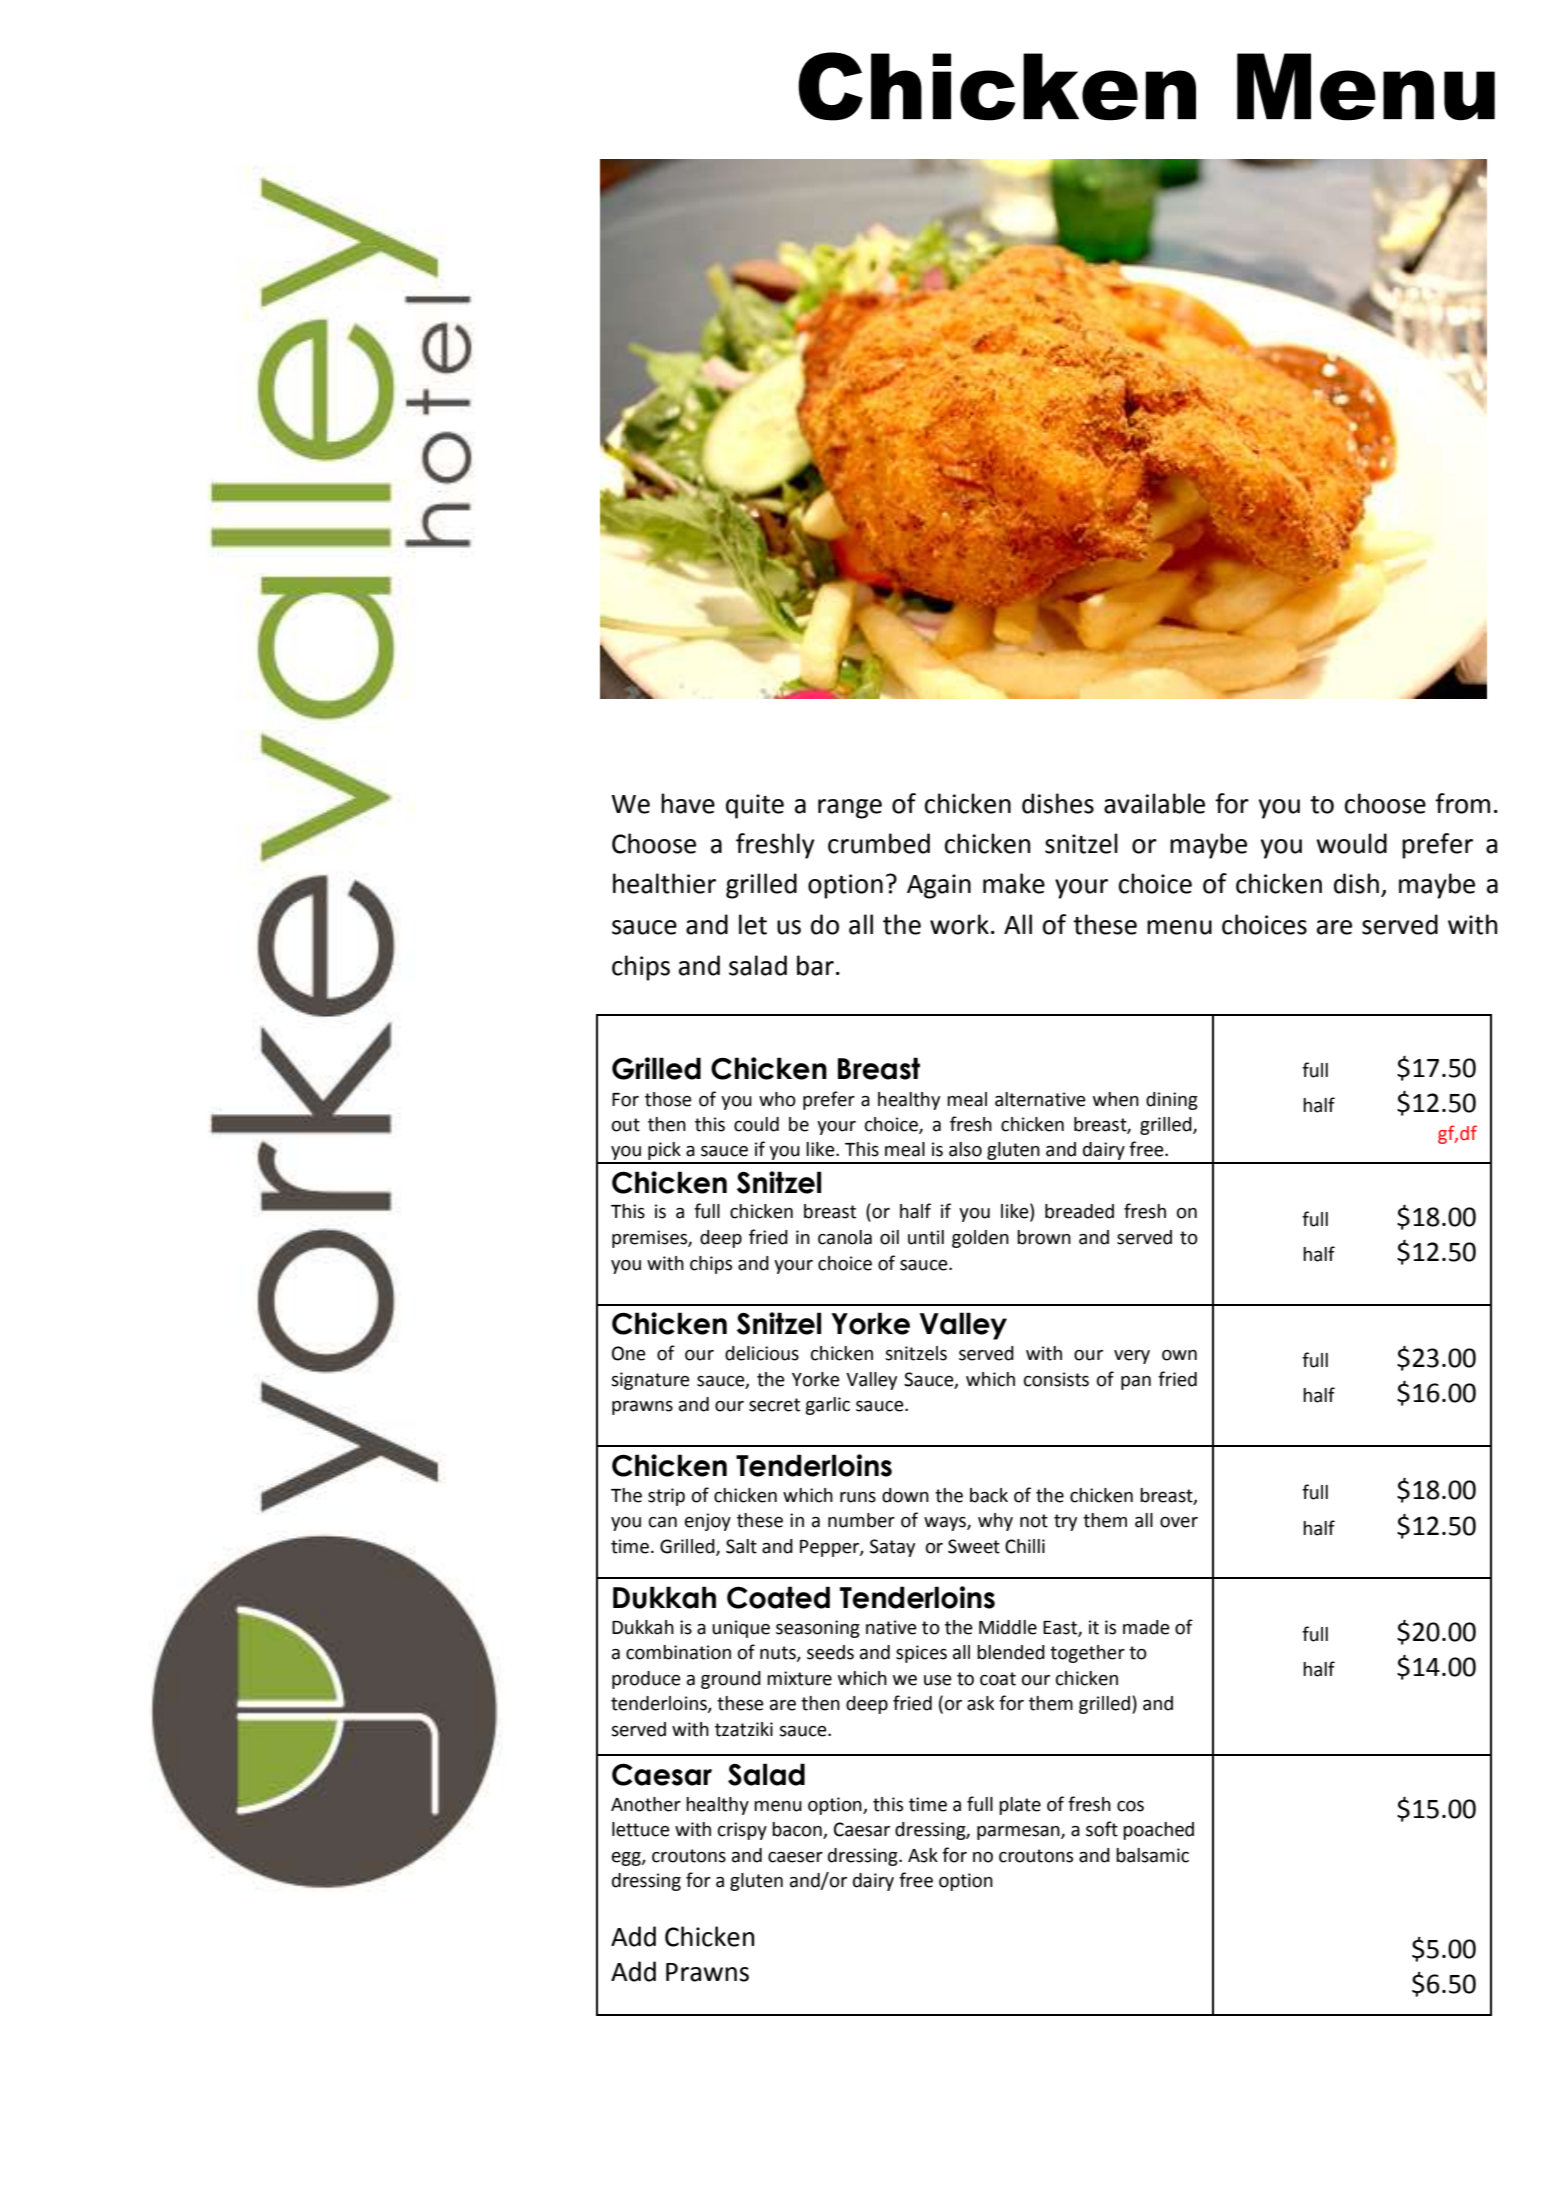 The image size is (1555, 2200). Describe the element at coordinates (742, 1831) in the page. I see `crispy` at that location.
